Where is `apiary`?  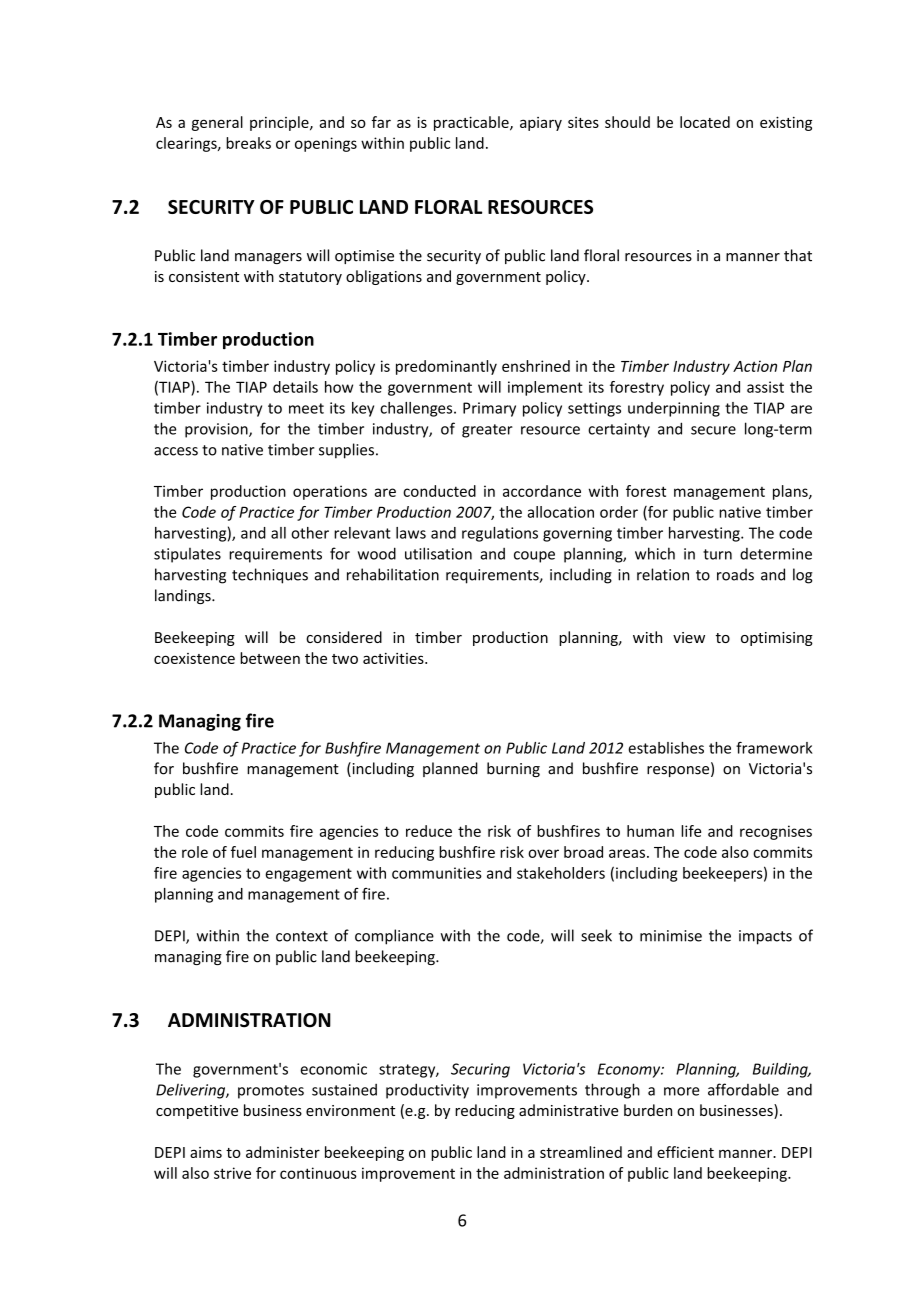 apiary is located at coordinates (541, 124).
